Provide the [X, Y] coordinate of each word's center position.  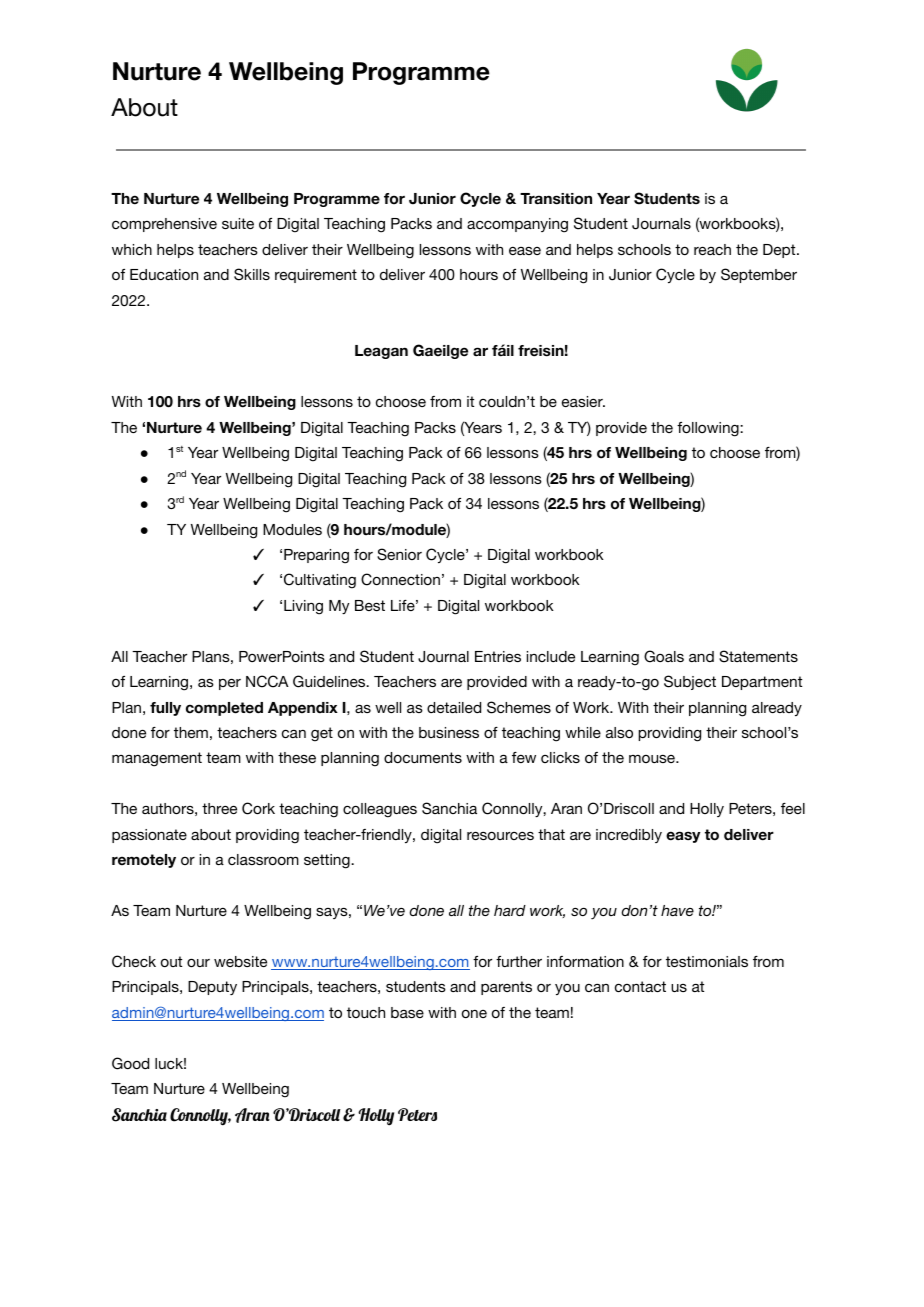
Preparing [316, 556]
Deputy [212, 988]
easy [683, 837]
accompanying [517, 225]
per [230, 684]
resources [500, 835]
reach [712, 249]
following [709, 429]
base [407, 1012]
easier [583, 401]
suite [238, 223]
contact [640, 986]
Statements [758, 656]
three [219, 808]
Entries [498, 656]
